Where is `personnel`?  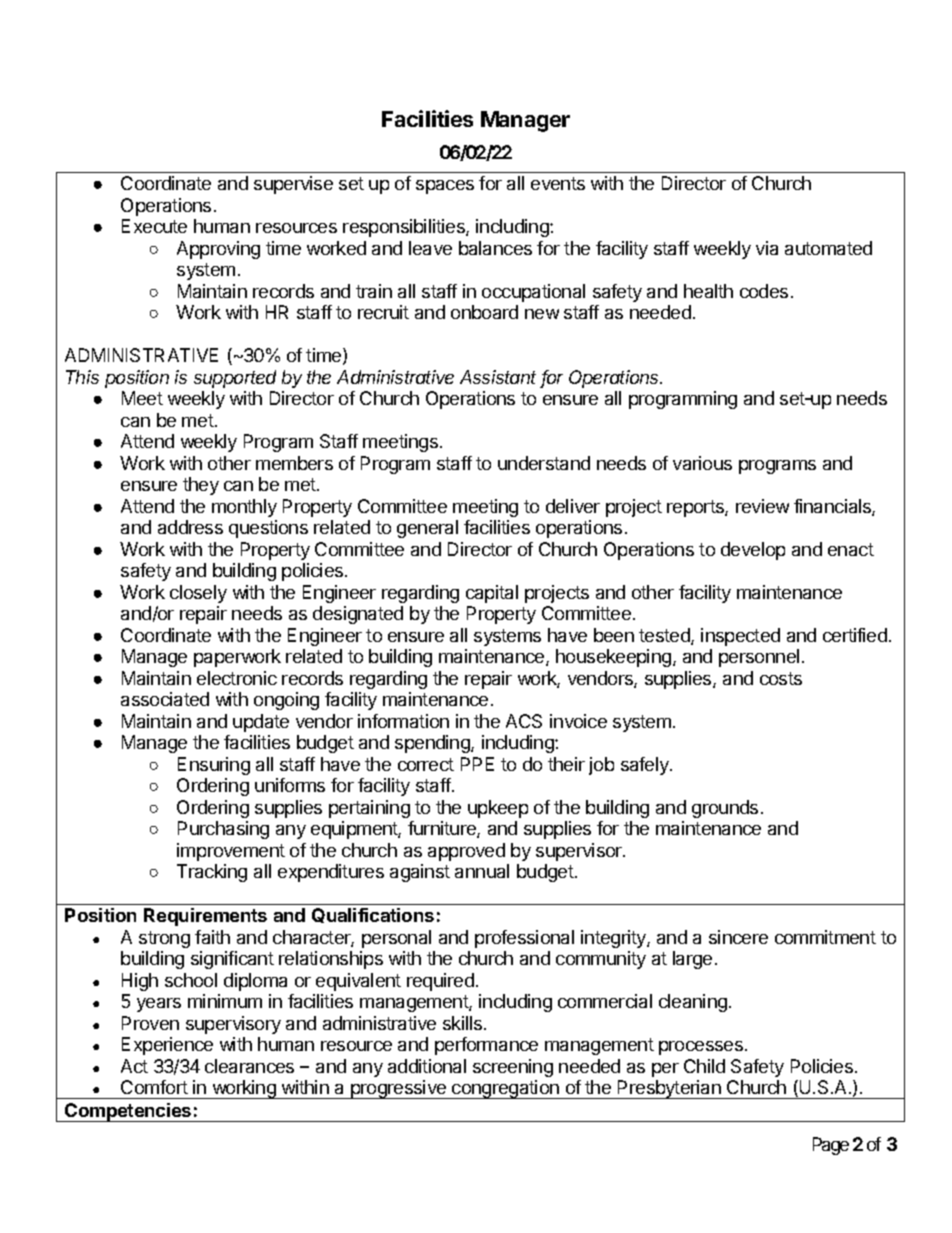
personnel is located at coordinates (759, 658).
